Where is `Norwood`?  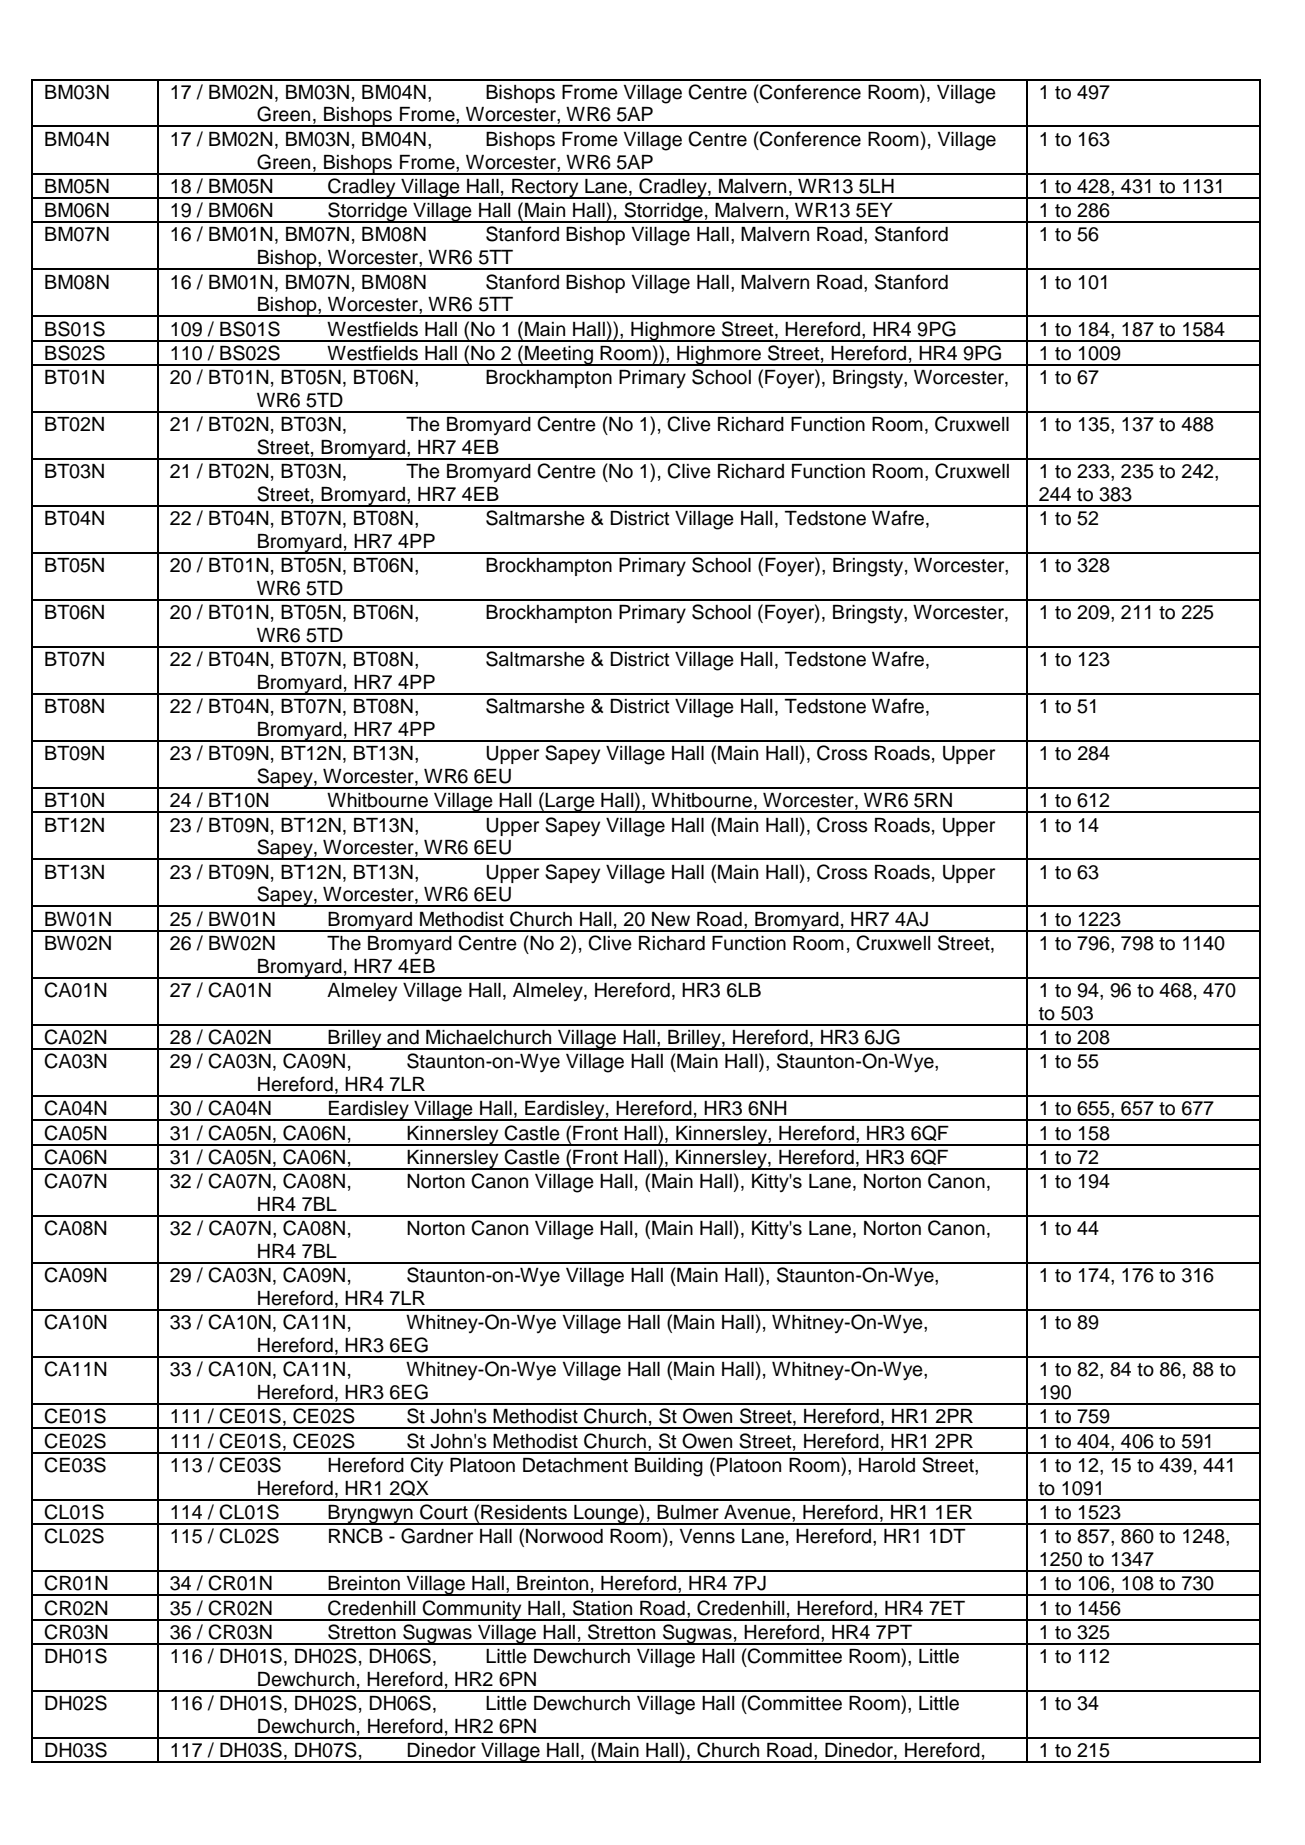 Norwood is located at coordinates (564, 1536).
